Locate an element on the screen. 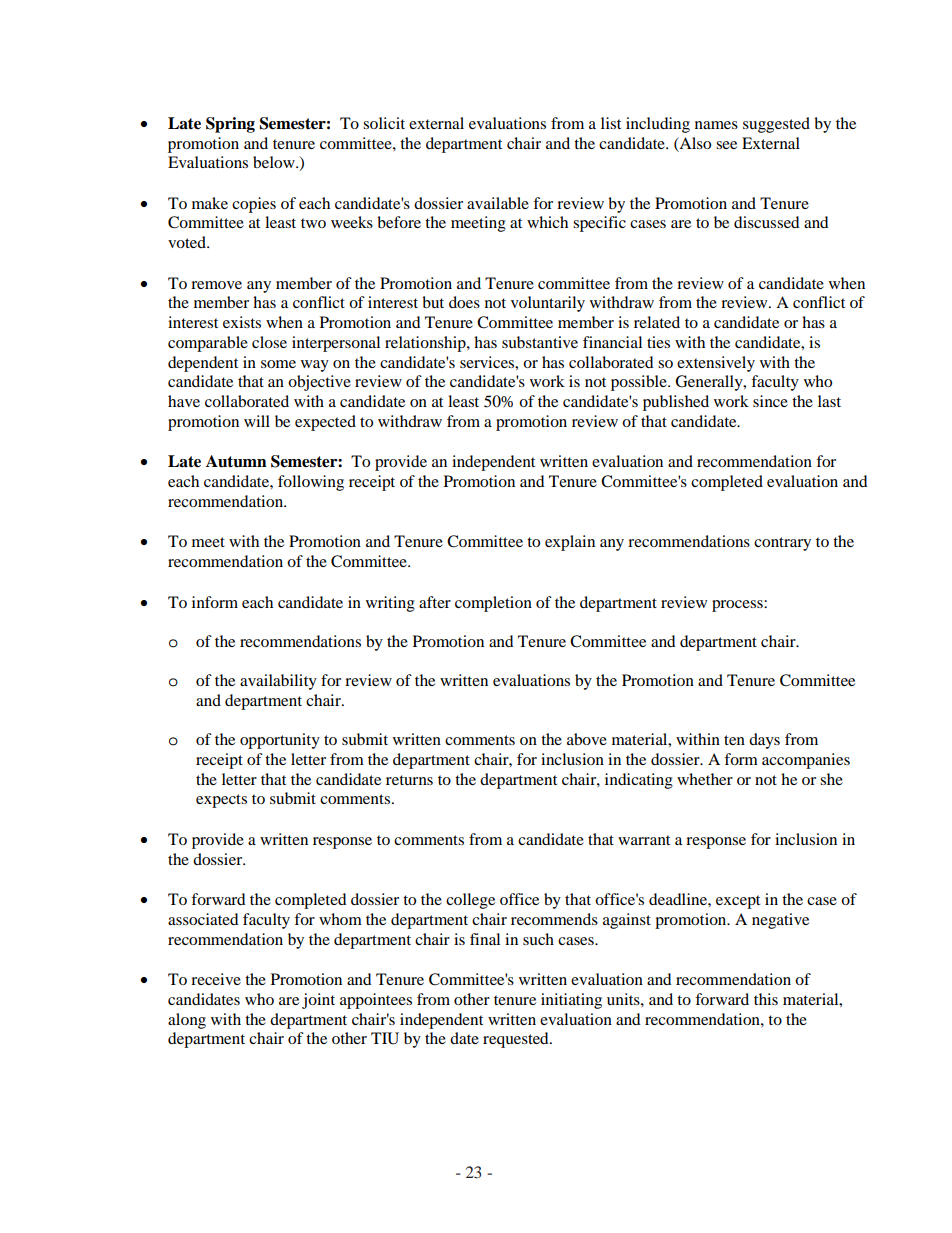 The height and width of the screenshot is (1233, 952). below is located at coordinates (275, 162).
